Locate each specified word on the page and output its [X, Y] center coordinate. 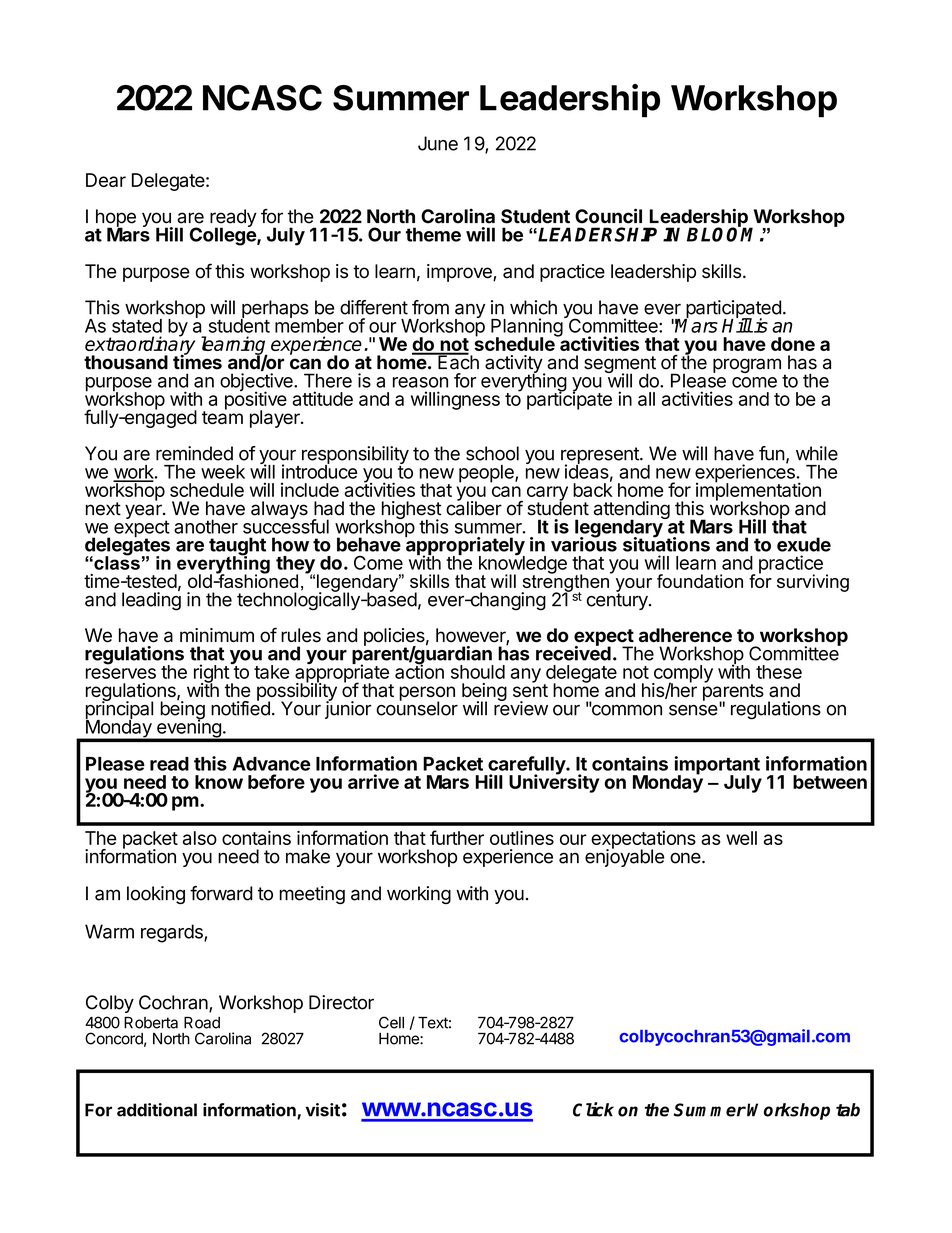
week [223, 472]
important [717, 766]
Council [608, 216]
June [438, 143]
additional [157, 1110]
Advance [271, 764]
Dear [106, 180]
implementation [758, 492]
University [554, 783]
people [487, 474]
